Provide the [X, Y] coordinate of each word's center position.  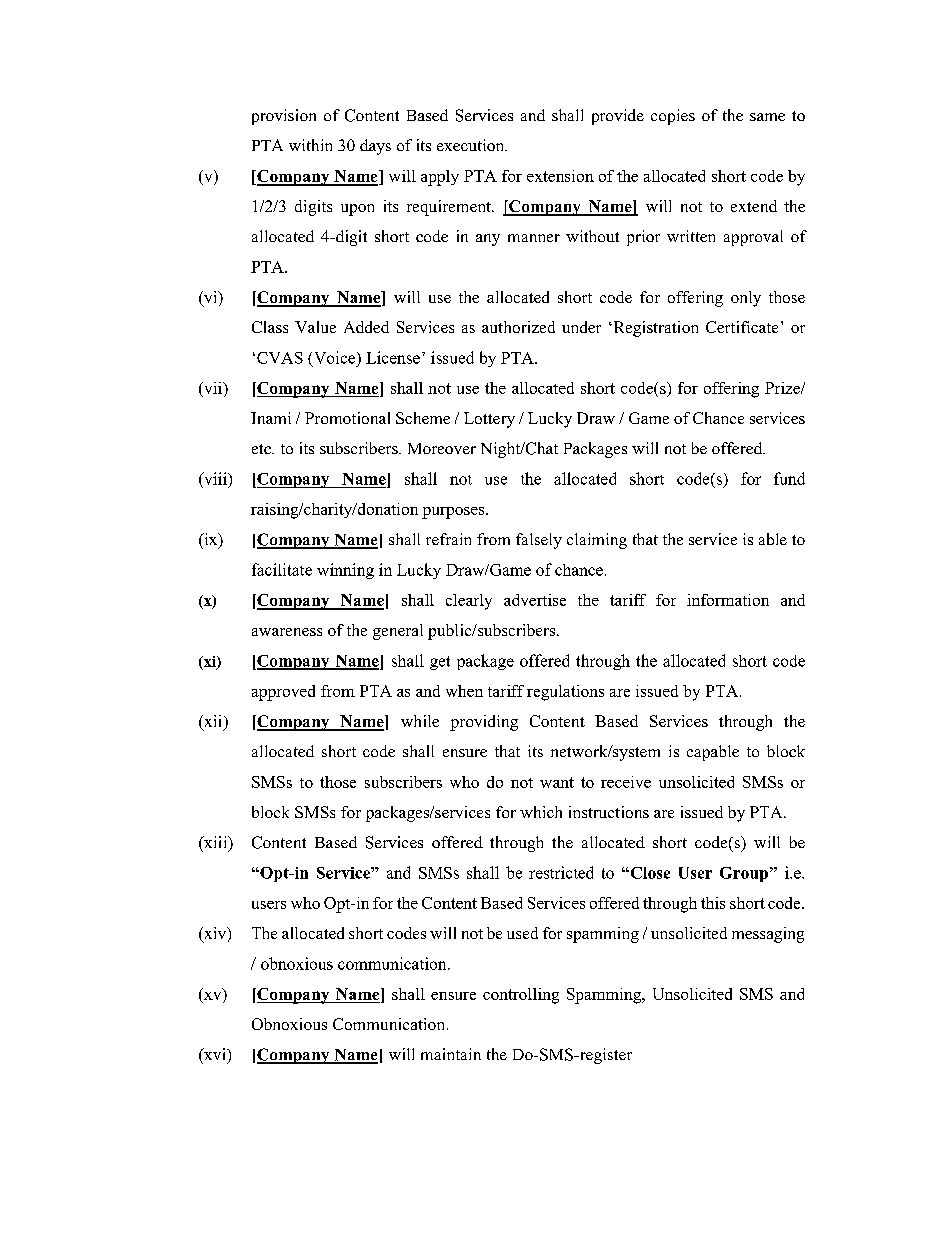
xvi [215, 1054]
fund [789, 478]
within [310, 145]
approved [283, 693]
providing [484, 723]
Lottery [489, 420]
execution [472, 145]
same [767, 117]
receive [626, 782]
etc [263, 449]
